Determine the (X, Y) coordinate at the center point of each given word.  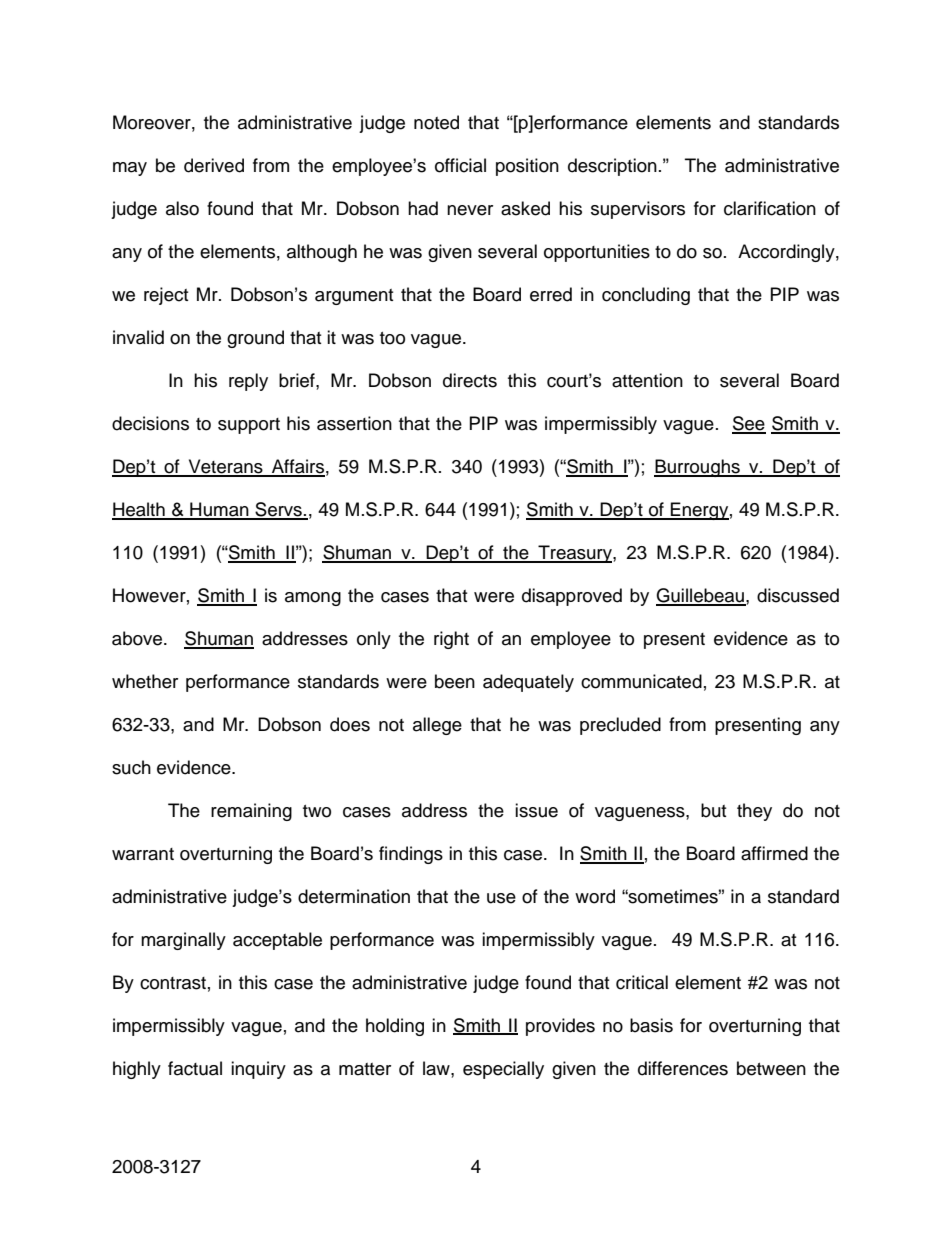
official (460, 165)
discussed (798, 595)
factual (195, 1068)
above (138, 638)
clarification (770, 208)
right (451, 640)
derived (214, 165)
